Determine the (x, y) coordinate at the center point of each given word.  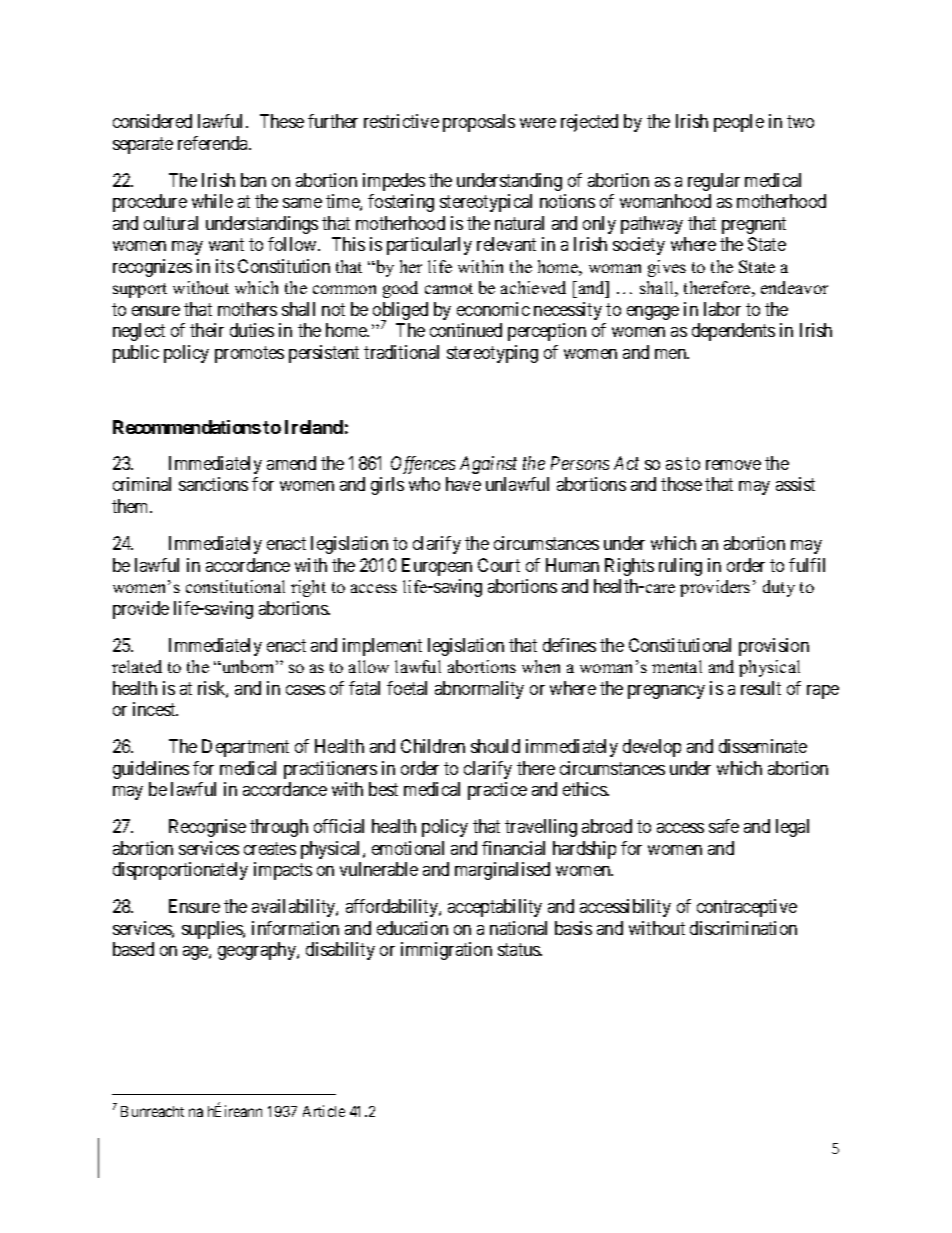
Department (245, 748)
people (739, 123)
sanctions (213, 484)
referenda (214, 143)
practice (497, 791)
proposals (479, 123)
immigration (446, 951)
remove (733, 465)
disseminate (763, 746)
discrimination (743, 928)
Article (324, 1111)
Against (488, 465)
